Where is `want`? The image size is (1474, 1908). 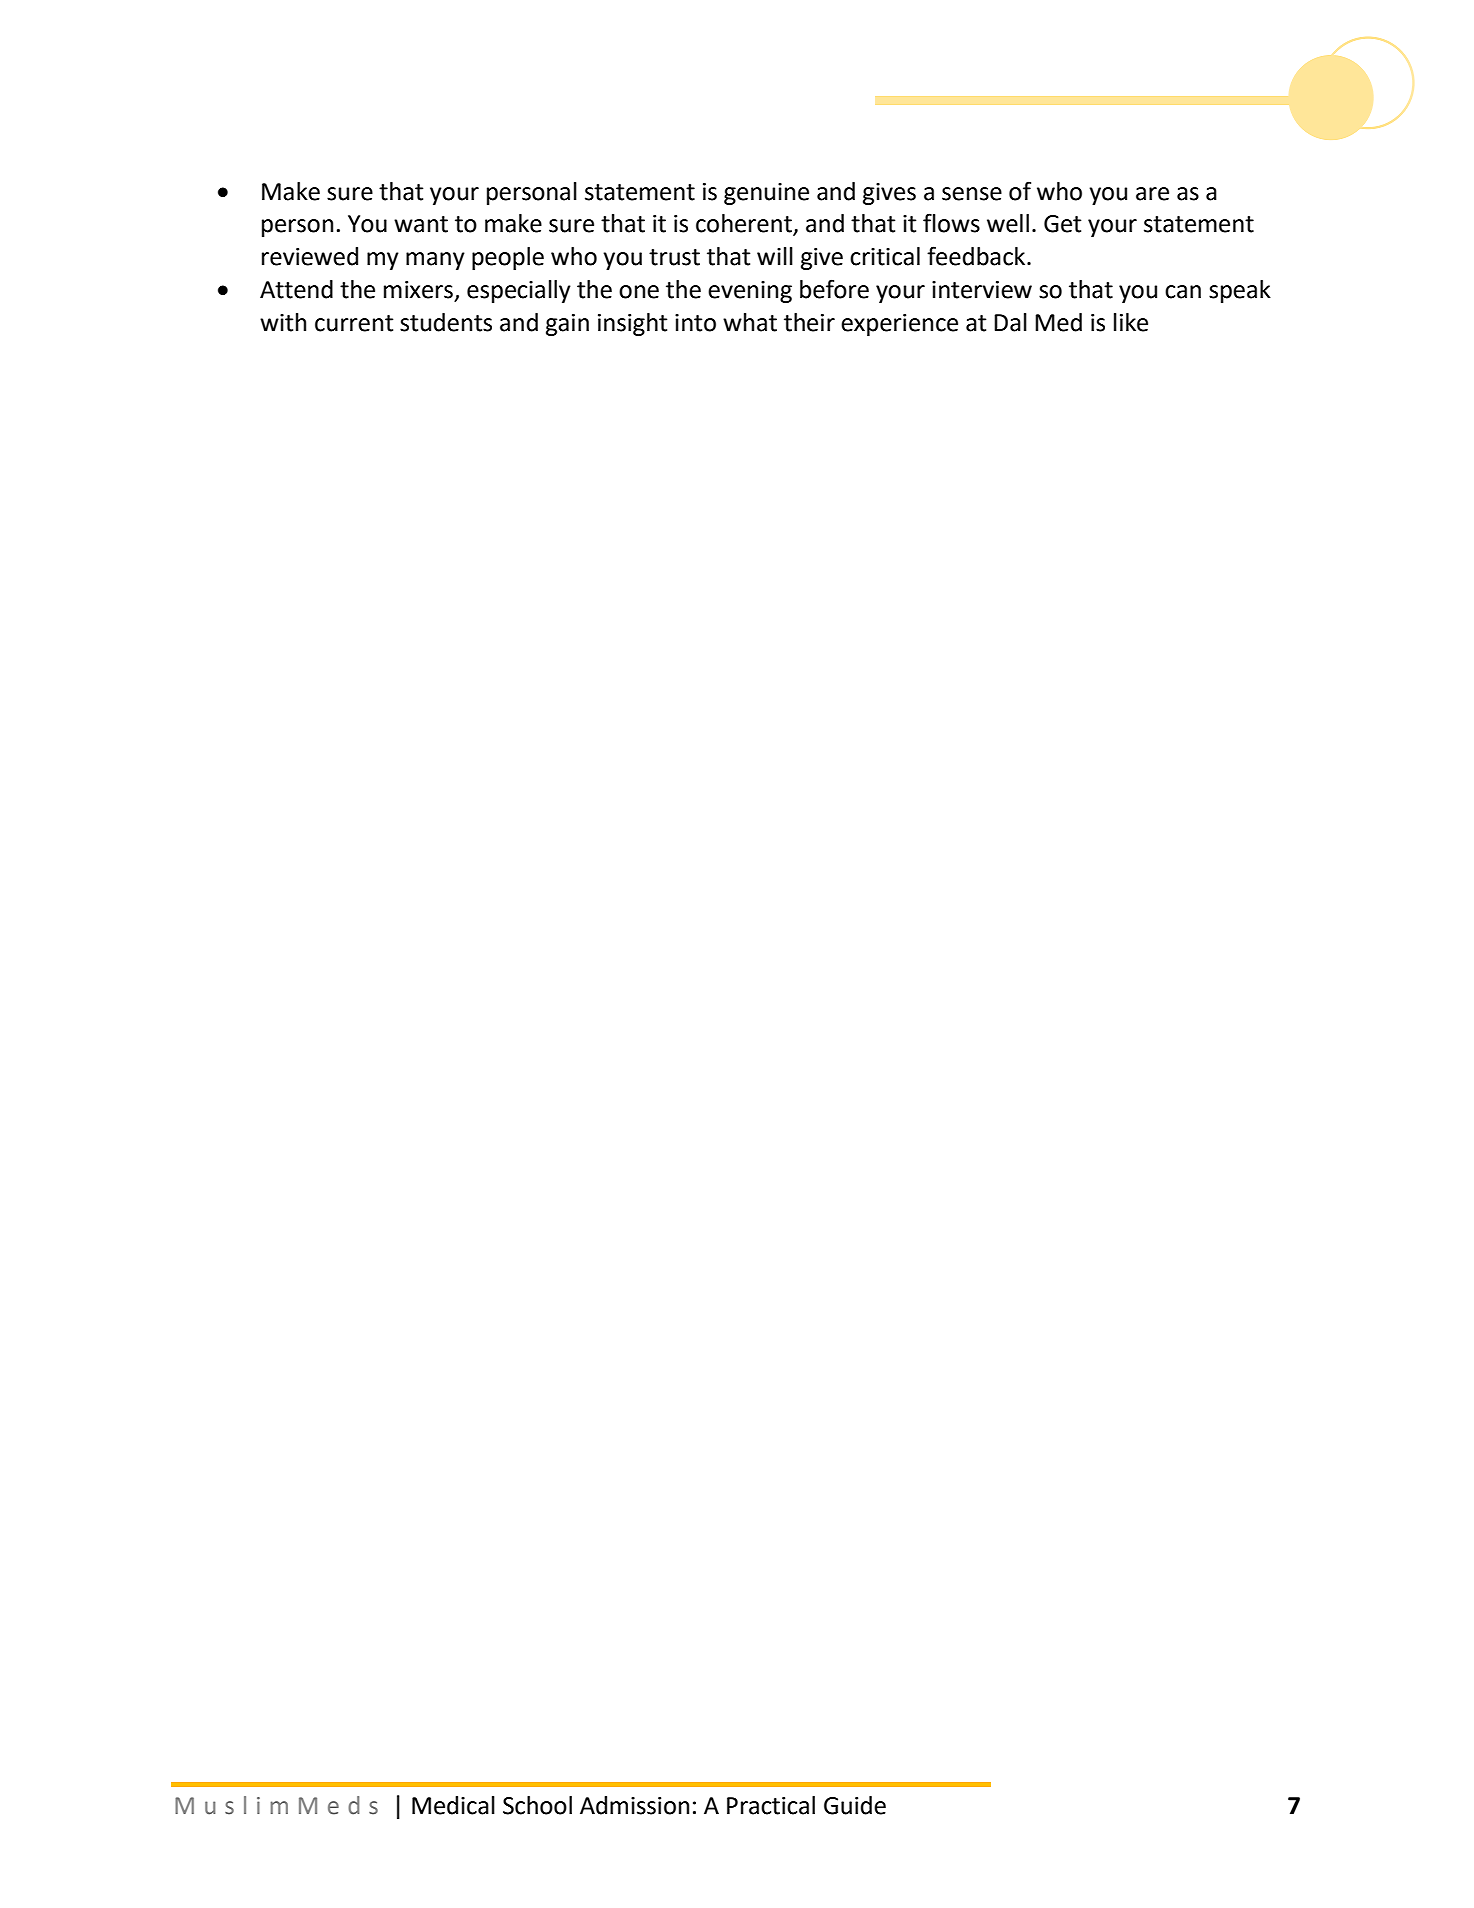
want is located at coordinates (421, 224).
